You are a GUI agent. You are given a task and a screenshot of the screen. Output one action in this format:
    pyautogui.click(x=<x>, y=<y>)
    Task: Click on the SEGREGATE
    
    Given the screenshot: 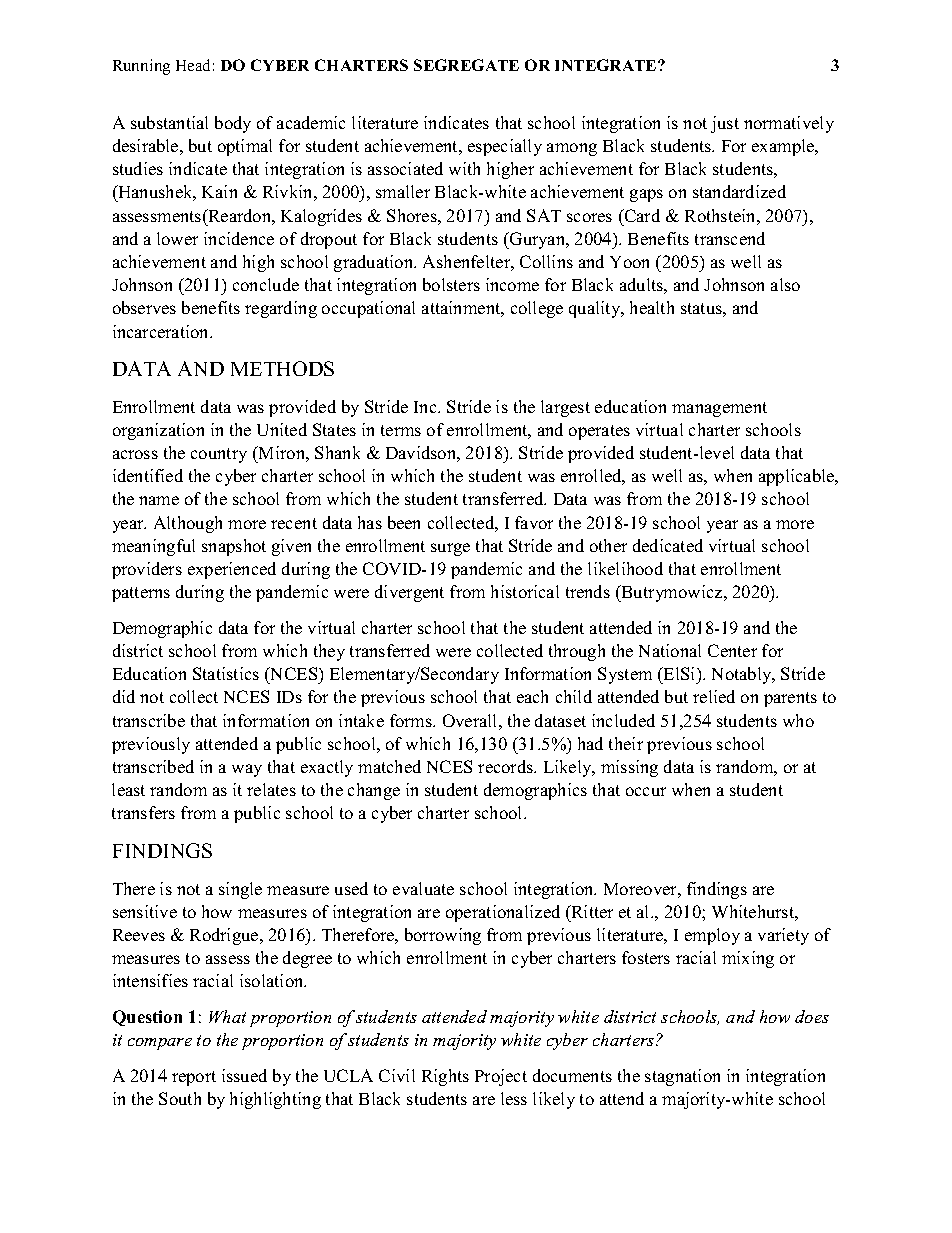 What is the action you would take?
    pyautogui.click(x=466, y=65)
